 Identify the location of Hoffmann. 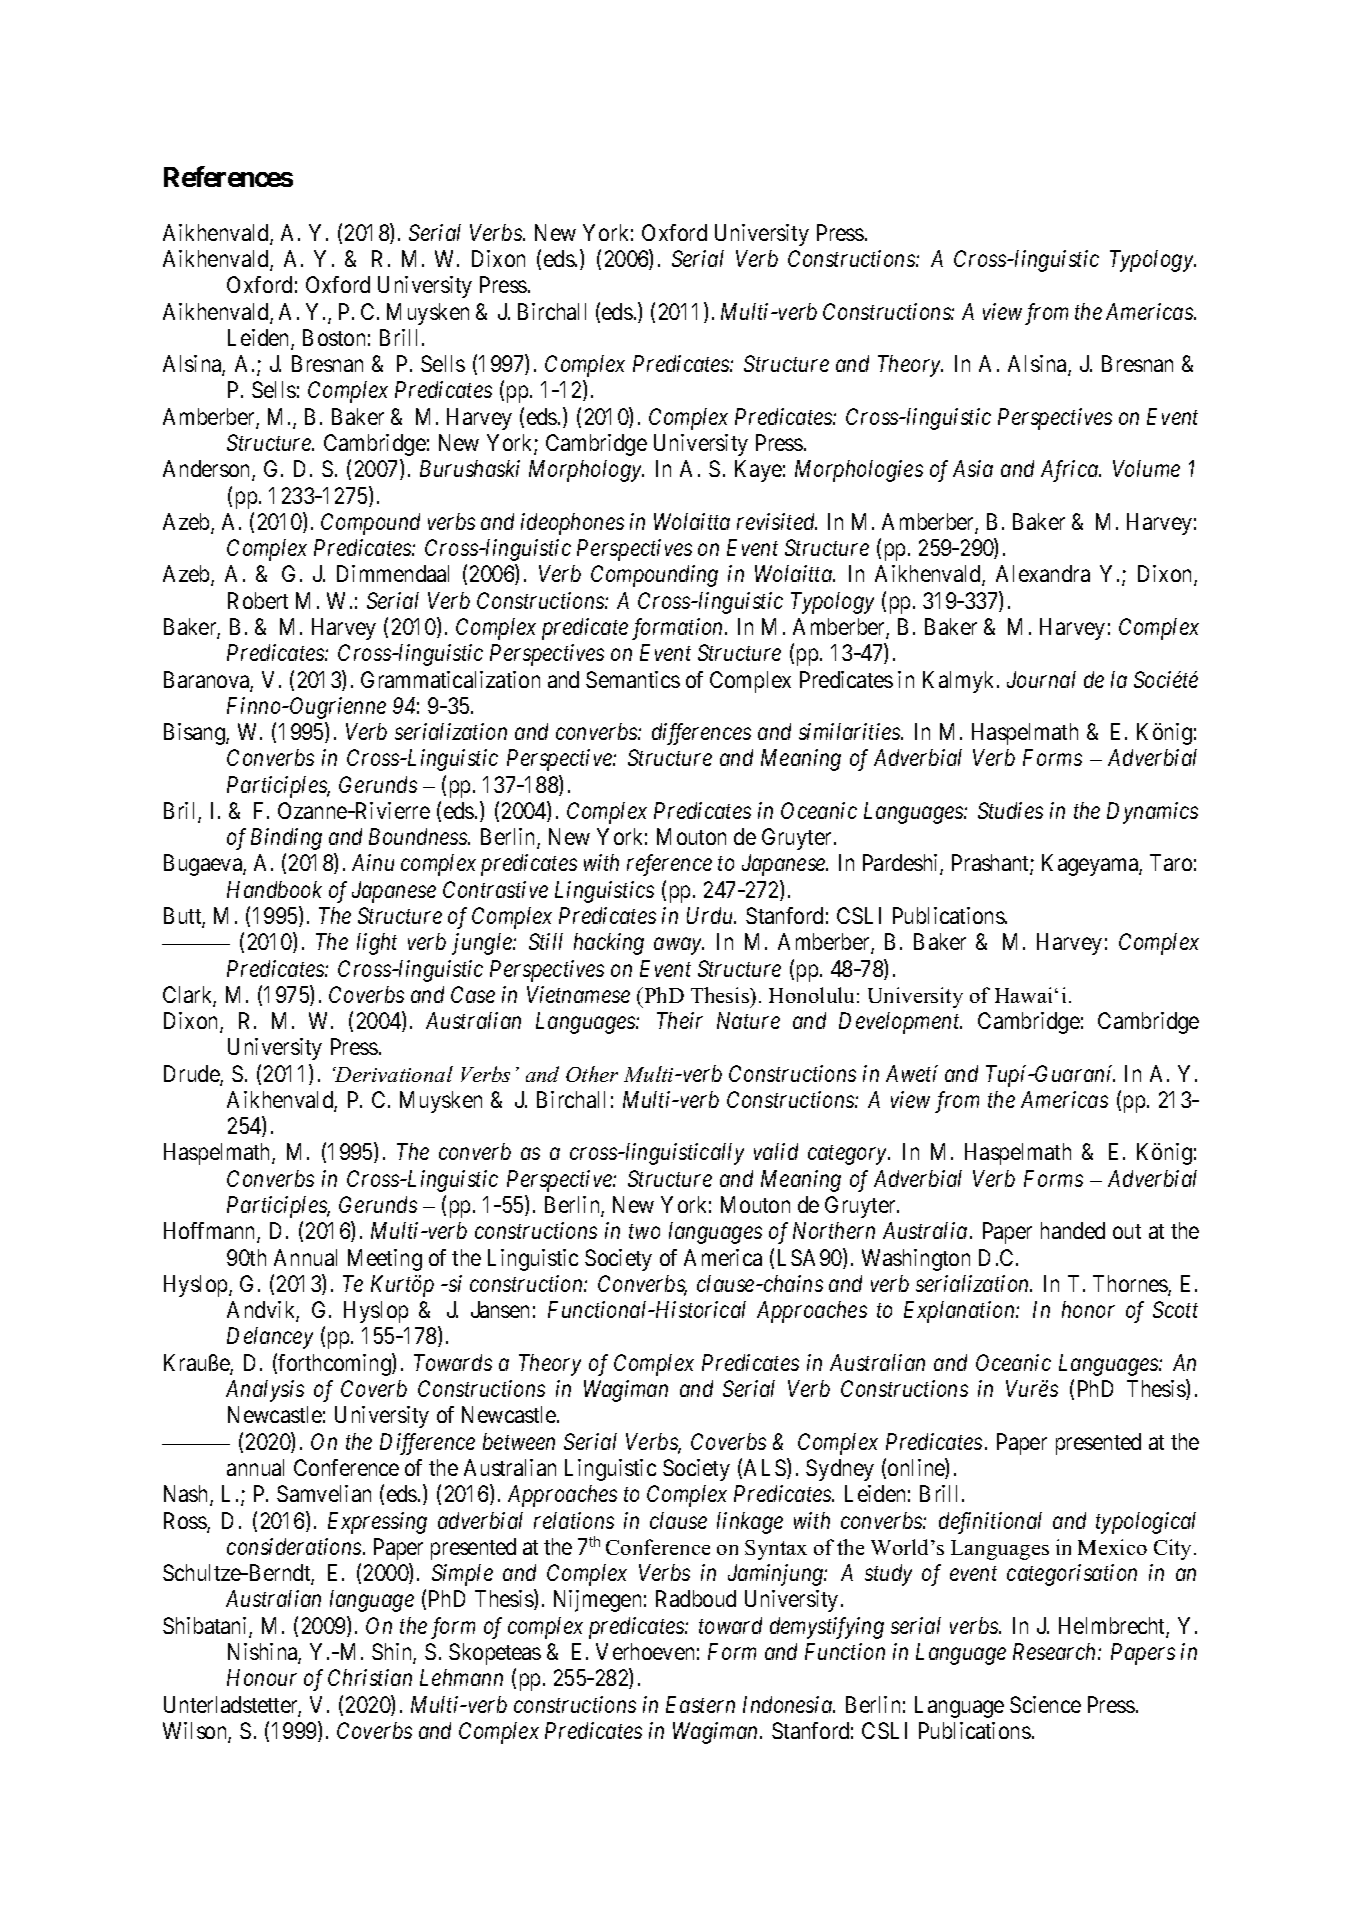
(211, 1232).
